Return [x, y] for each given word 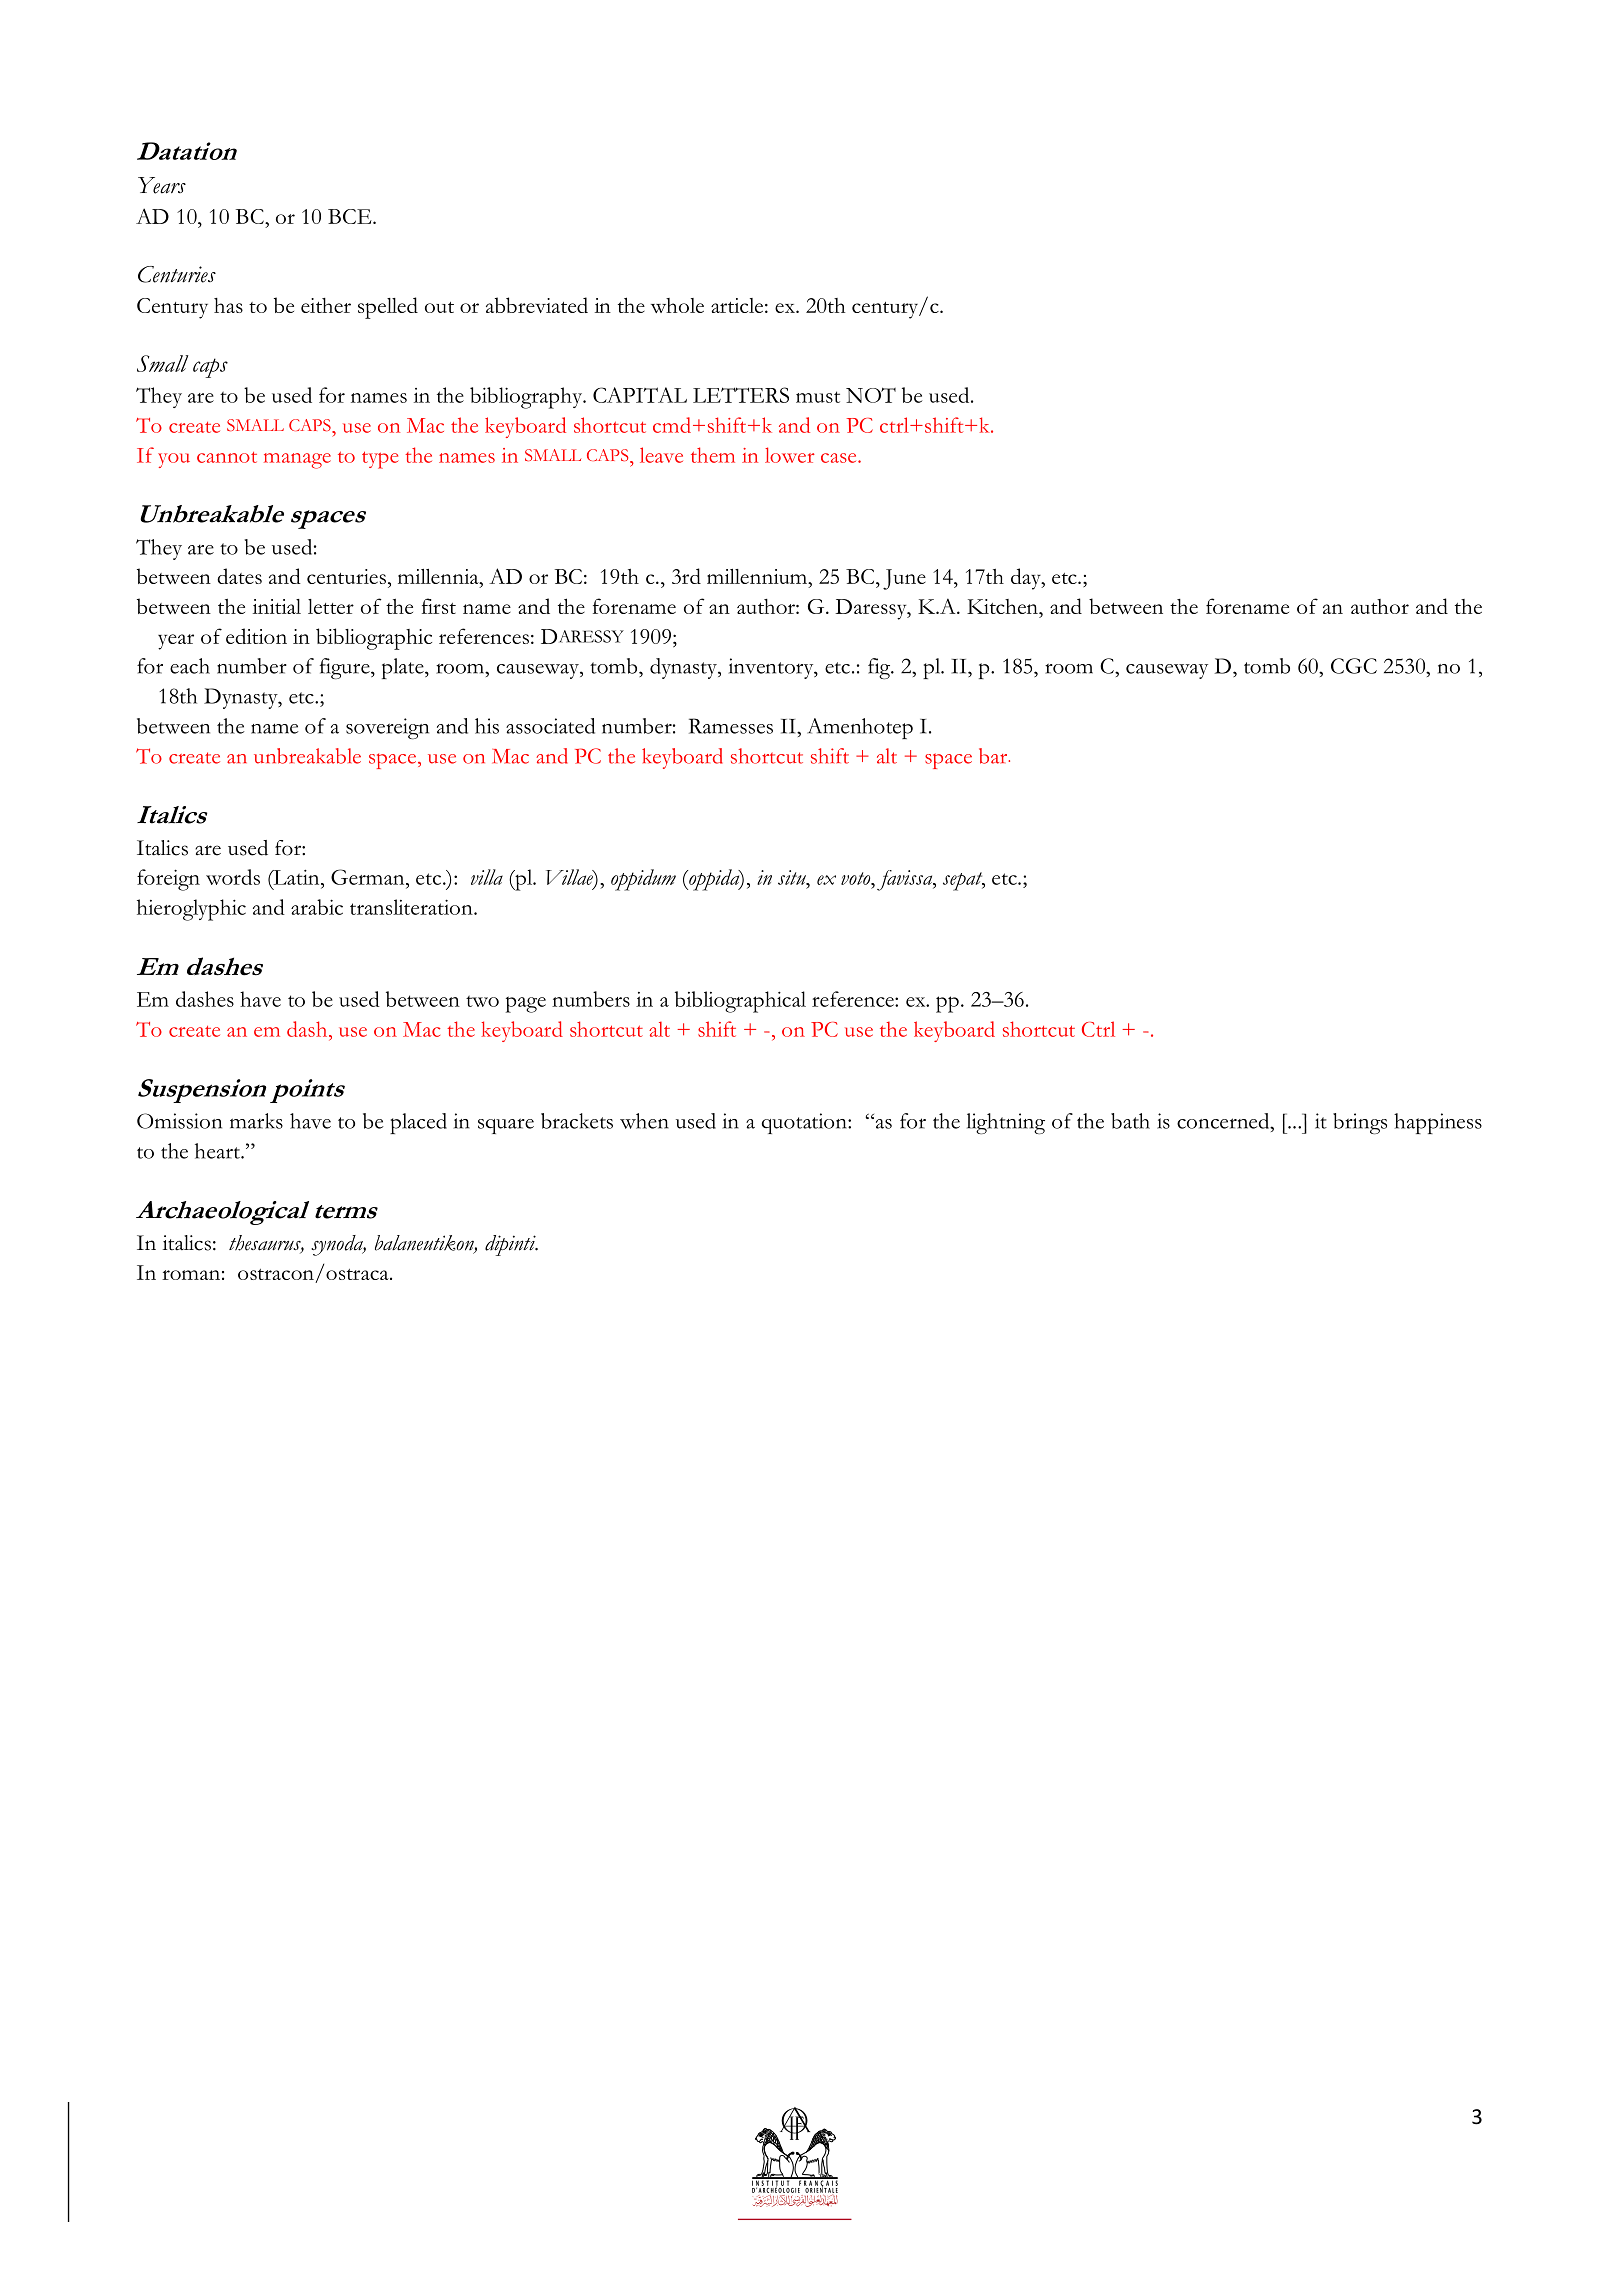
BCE [351, 216]
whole [677, 305]
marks [256, 1121]
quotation [805, 1123]
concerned [1224, 1121]
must [818, 397]
